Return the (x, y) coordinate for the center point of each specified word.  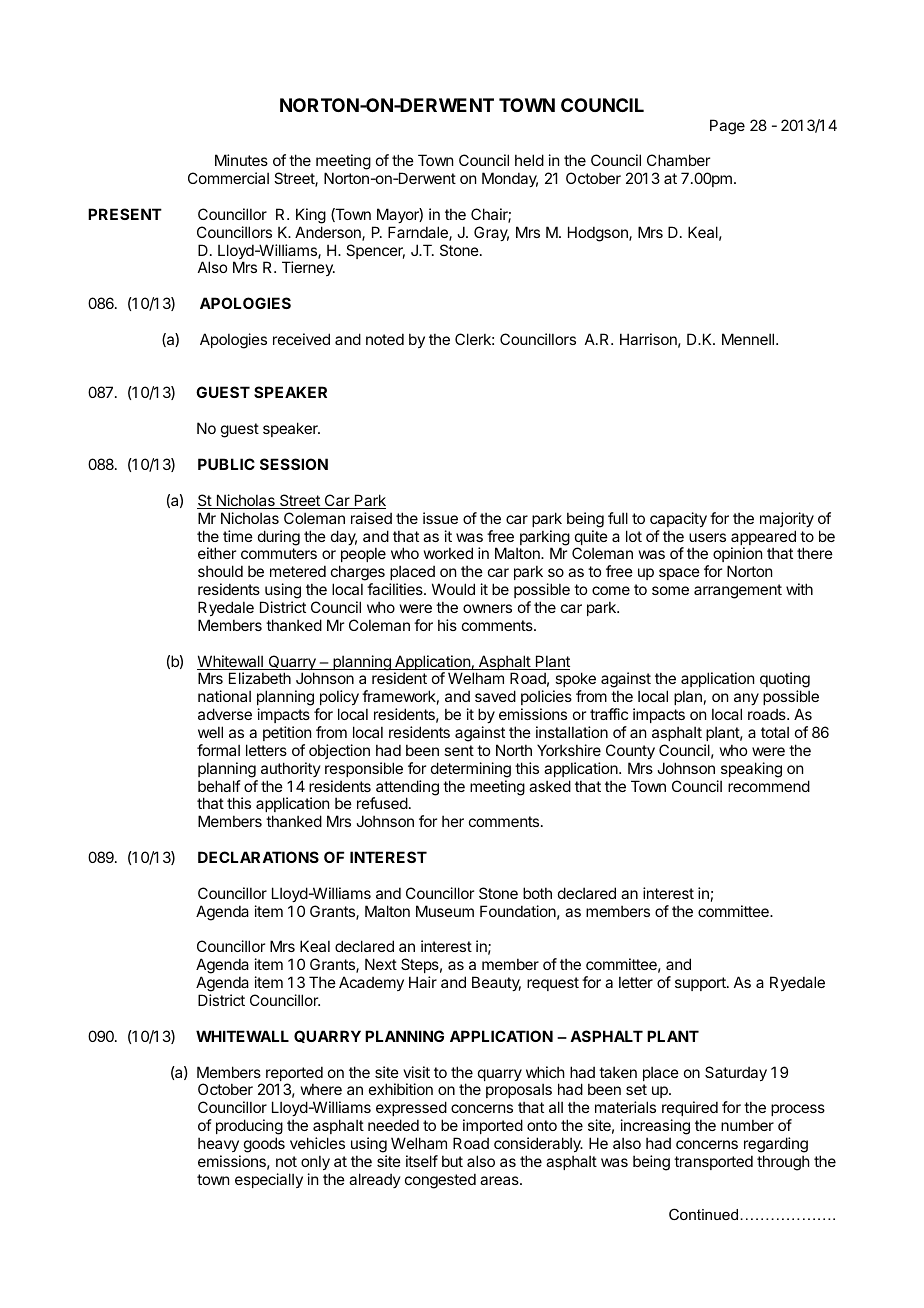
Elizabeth (260, 678)
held (529, 160)
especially (269, 1180)
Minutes (241, 160)
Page (727, 127)
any (746, 701)
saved (495, 696)
